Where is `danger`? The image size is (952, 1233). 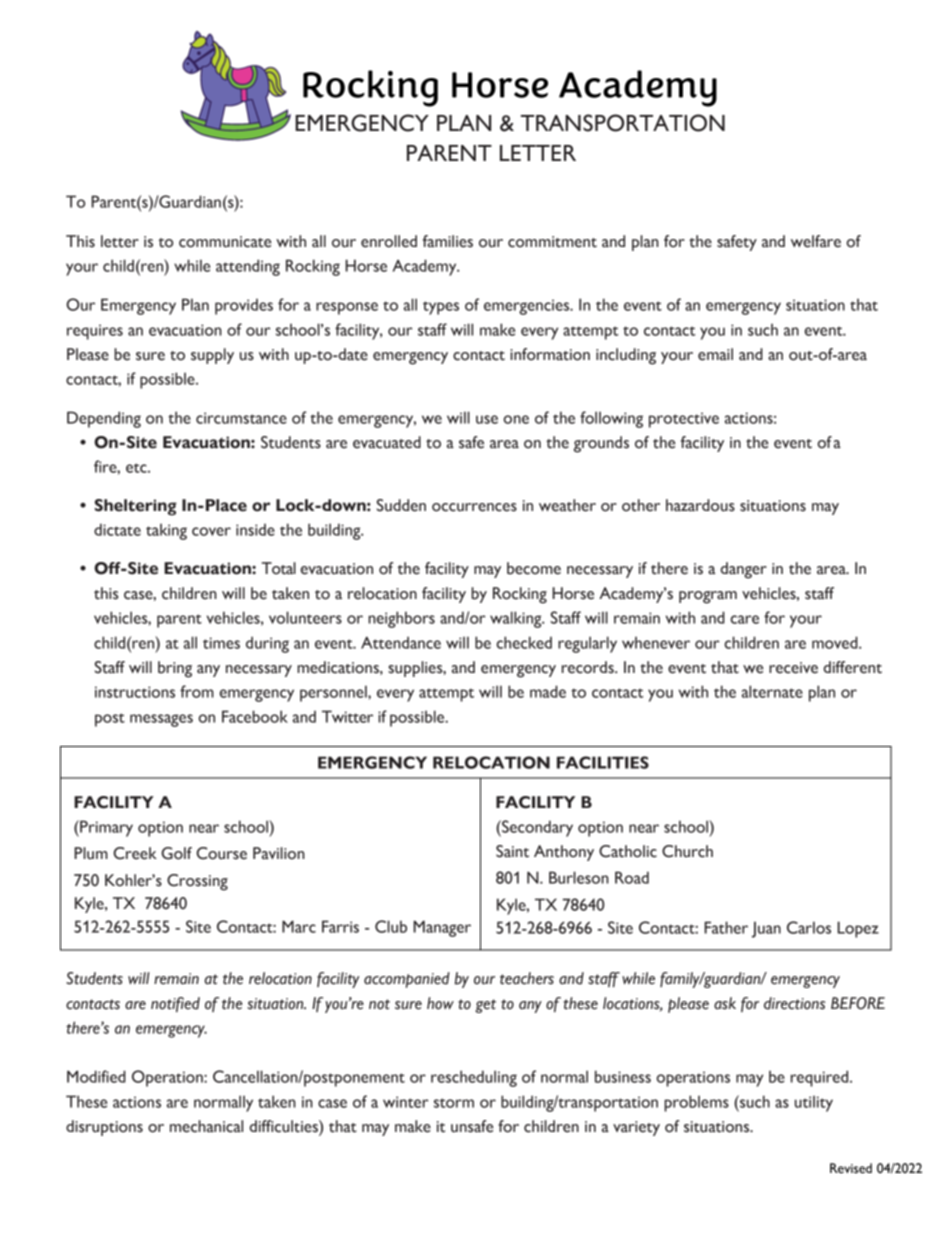
danger is located at coordinates (744, 570).
